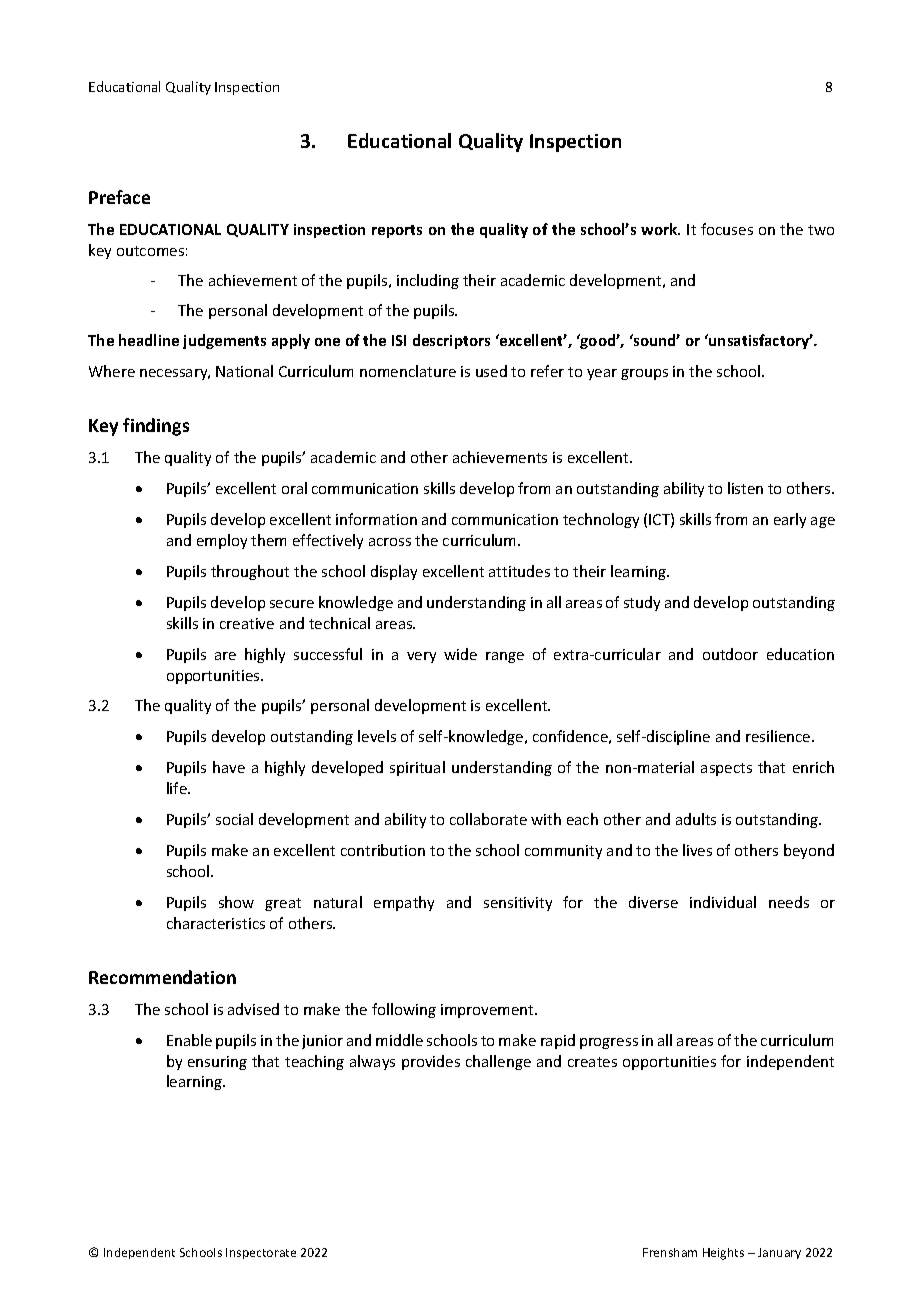  Describe the element at coordinates (397, 231) in the page. I see `reports` at that location.
